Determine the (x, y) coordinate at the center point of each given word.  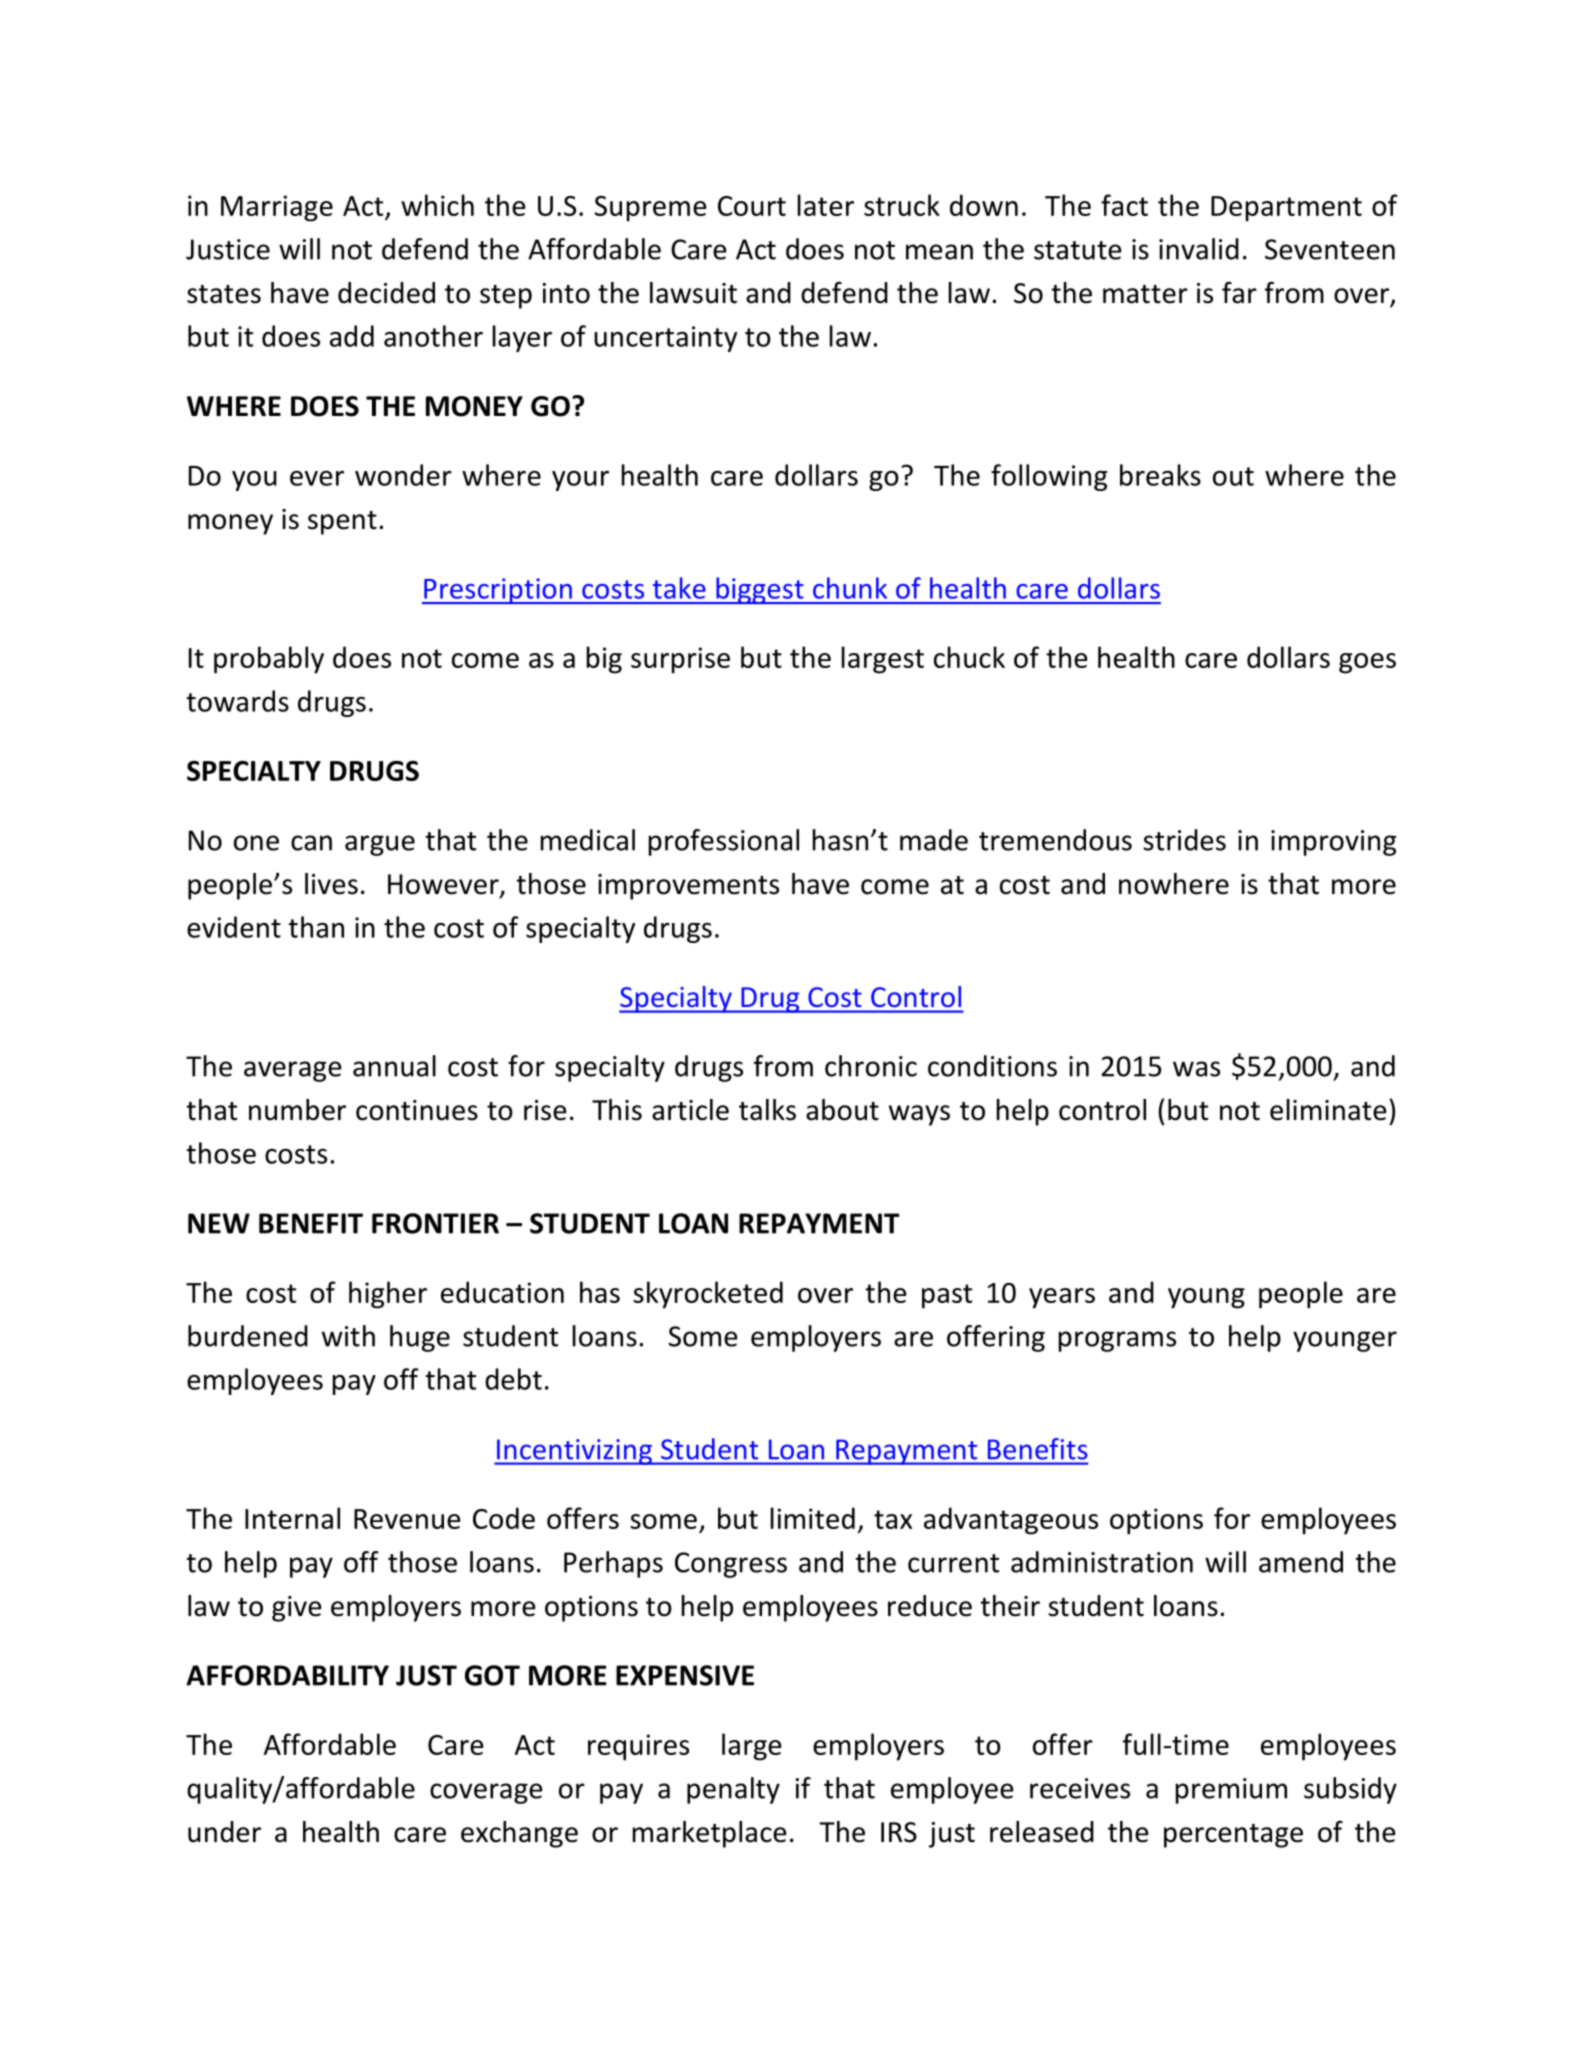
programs (1117, 1341)
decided (386, 293)
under (224, 1832)
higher (388, 1295)
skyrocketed (708, 1295)
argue (380, 845)
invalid (1199, 249)
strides (1184, 840)
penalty (733, 1790)
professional (724, 842)
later (826, 205)
